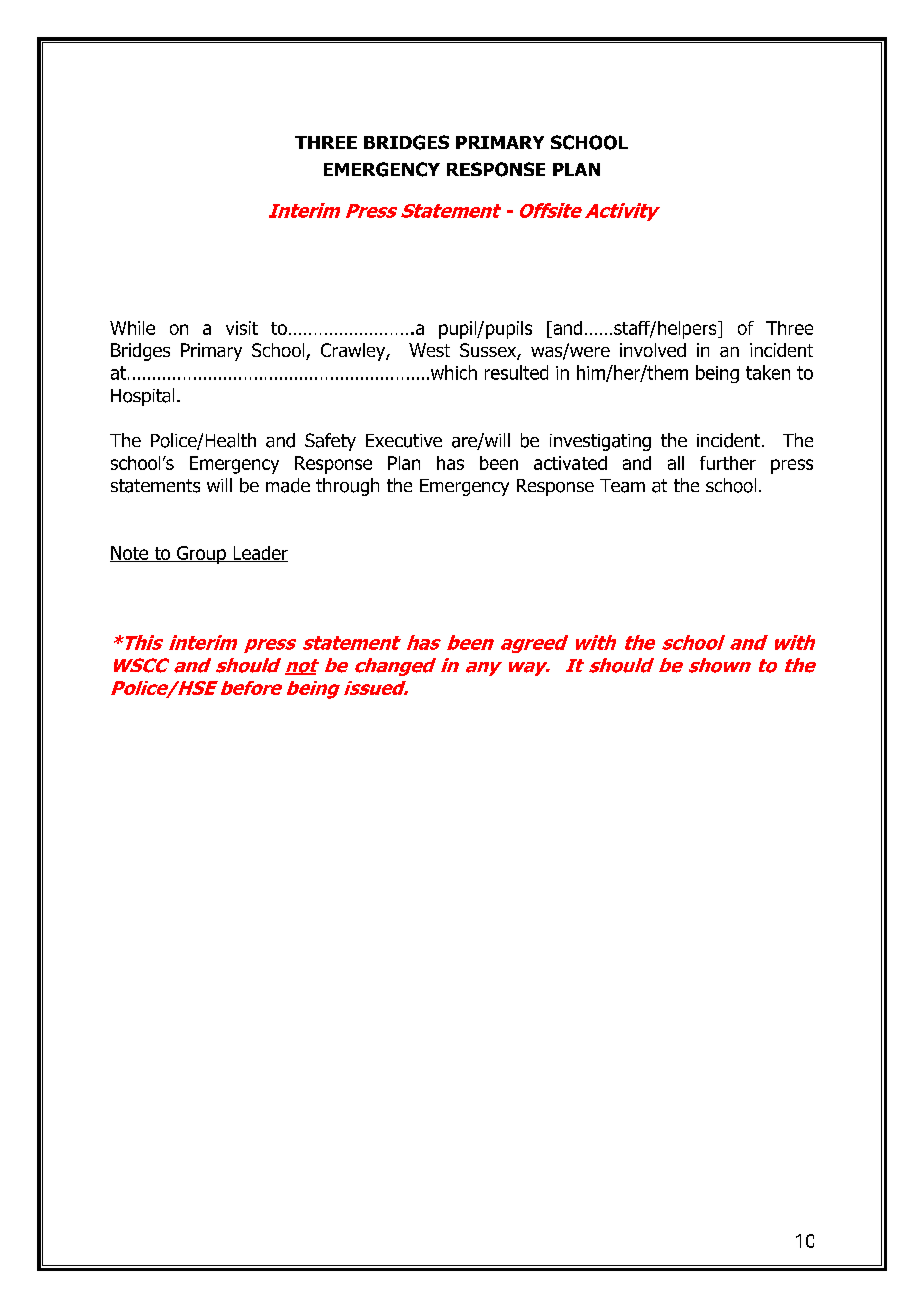 The image size is (924, 1308). What do you see at coordinates (600, 442) in the screenshot?
I see `investigating` at bounding box center [600, 442].
